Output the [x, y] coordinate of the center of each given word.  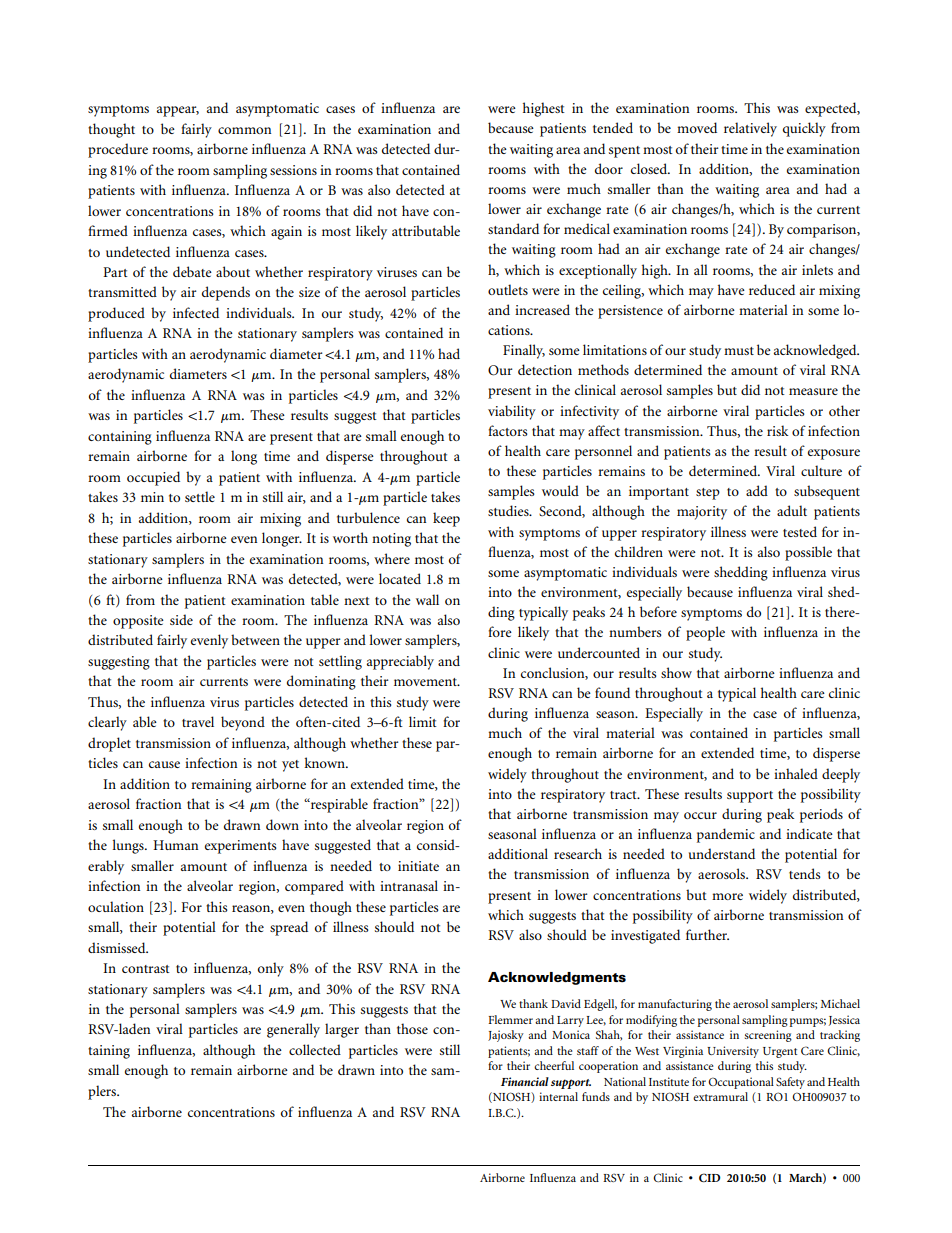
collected [315, 1049]
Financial [525, 1081]
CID [709, 1177]
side [181, 619]
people [705, 633]
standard [513, 228]
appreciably [400, 662]
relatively [750, 129]
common [244, 130]
